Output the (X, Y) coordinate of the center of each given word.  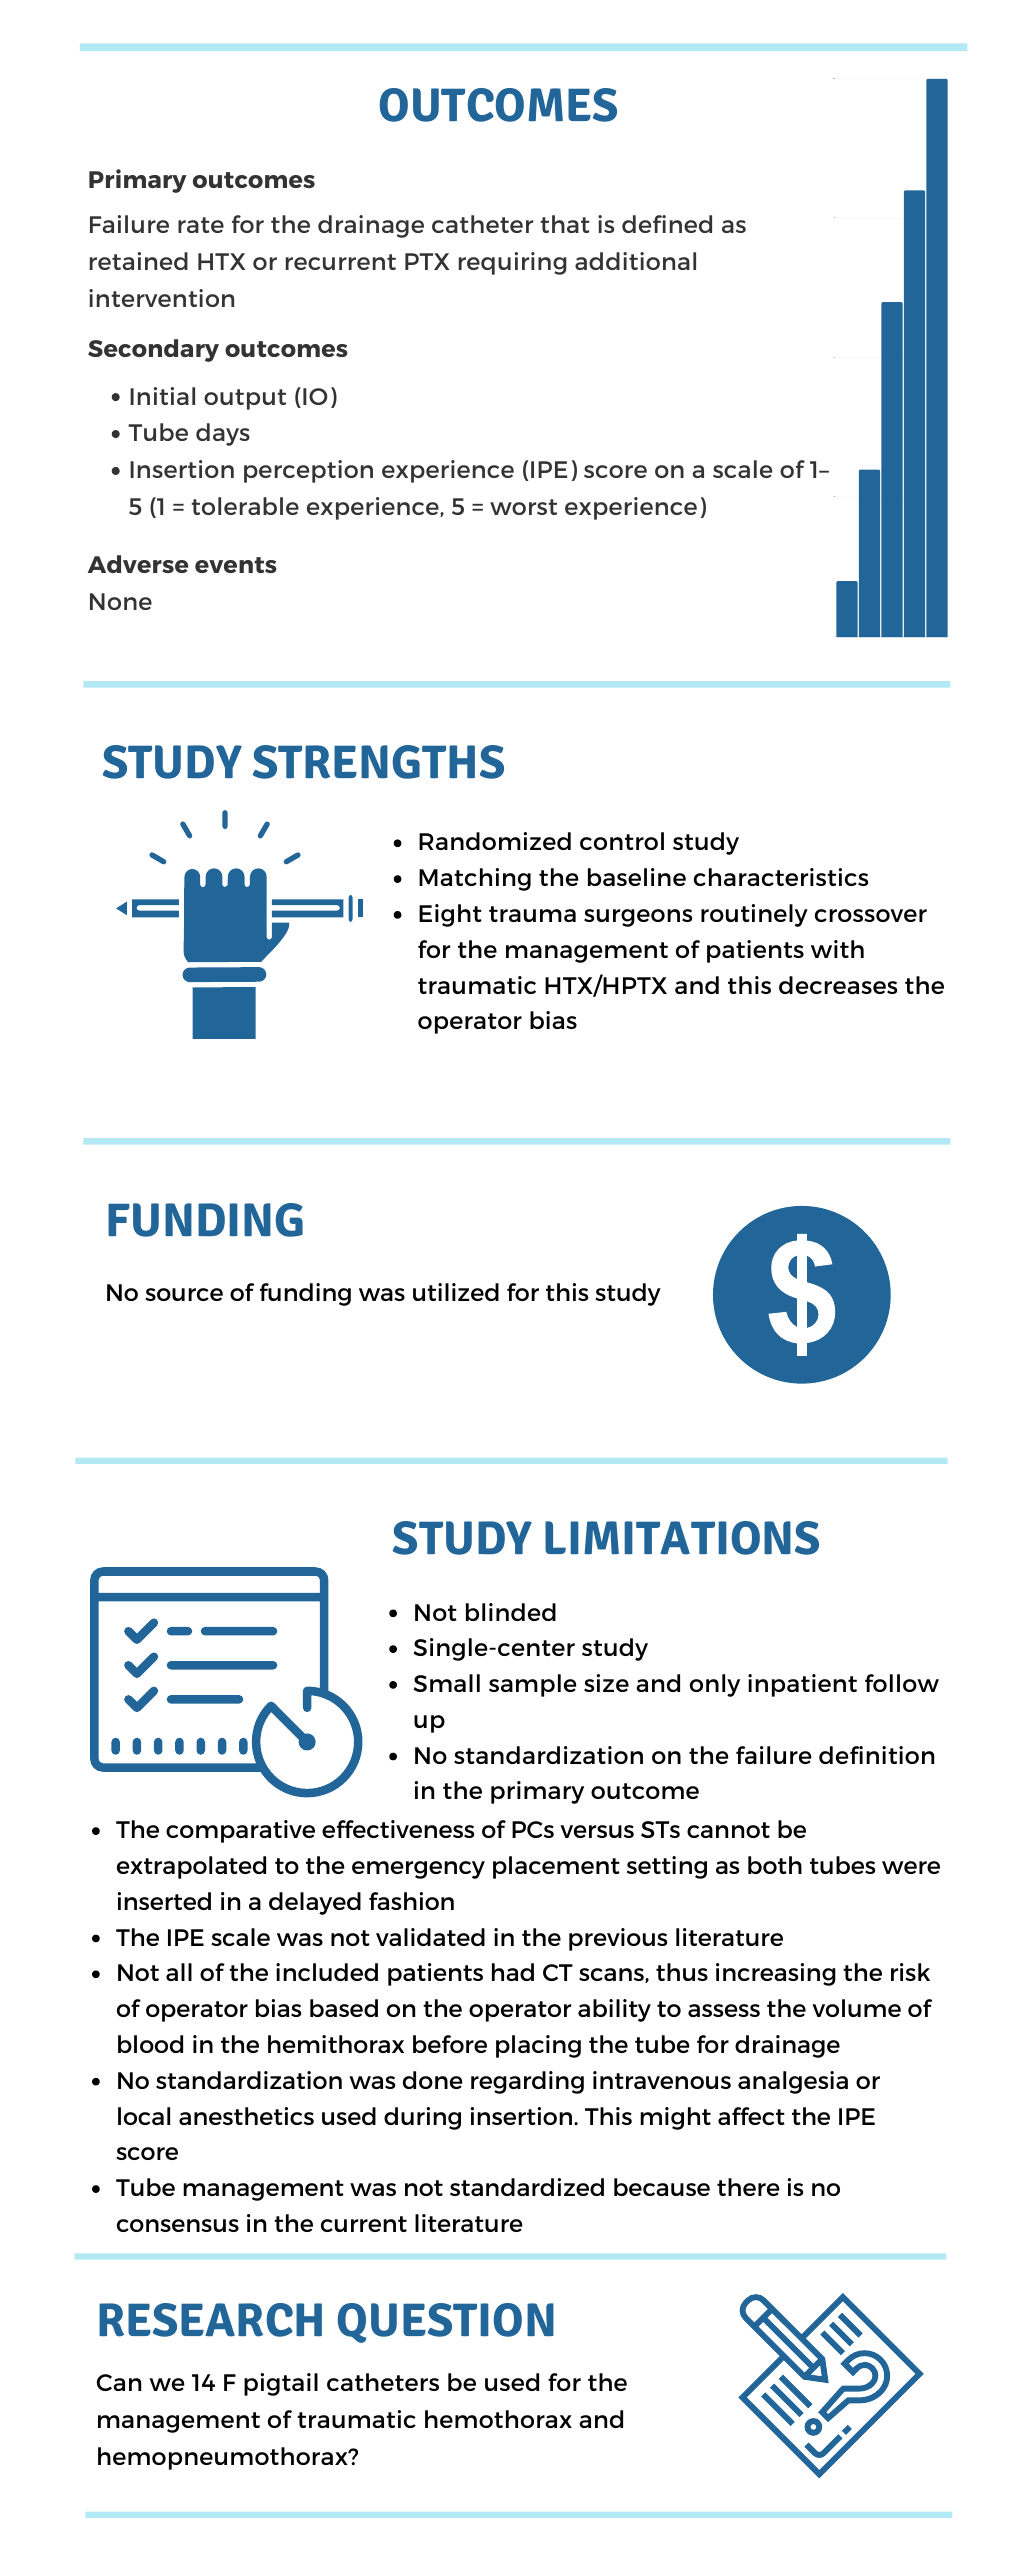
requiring (512, 263)
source (184, 1294)
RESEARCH (210, 2320)
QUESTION (446, 2323)
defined (667, 224)
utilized (456, 1292)
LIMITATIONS (682, 1538)
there (748, 2187)
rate (201, 225)
